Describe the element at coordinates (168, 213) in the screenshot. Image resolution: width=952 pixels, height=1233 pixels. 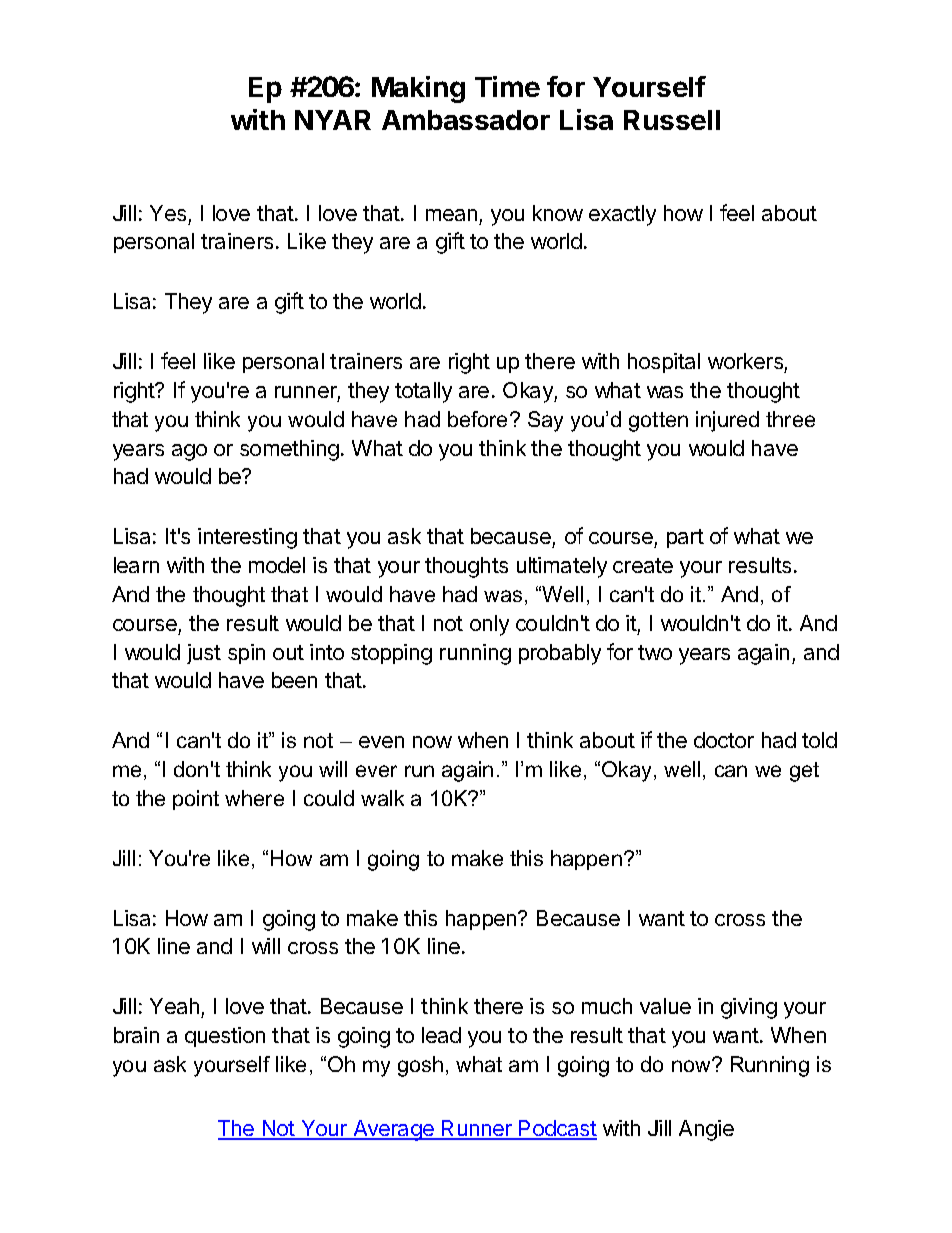
I see `Yes` at that location.
